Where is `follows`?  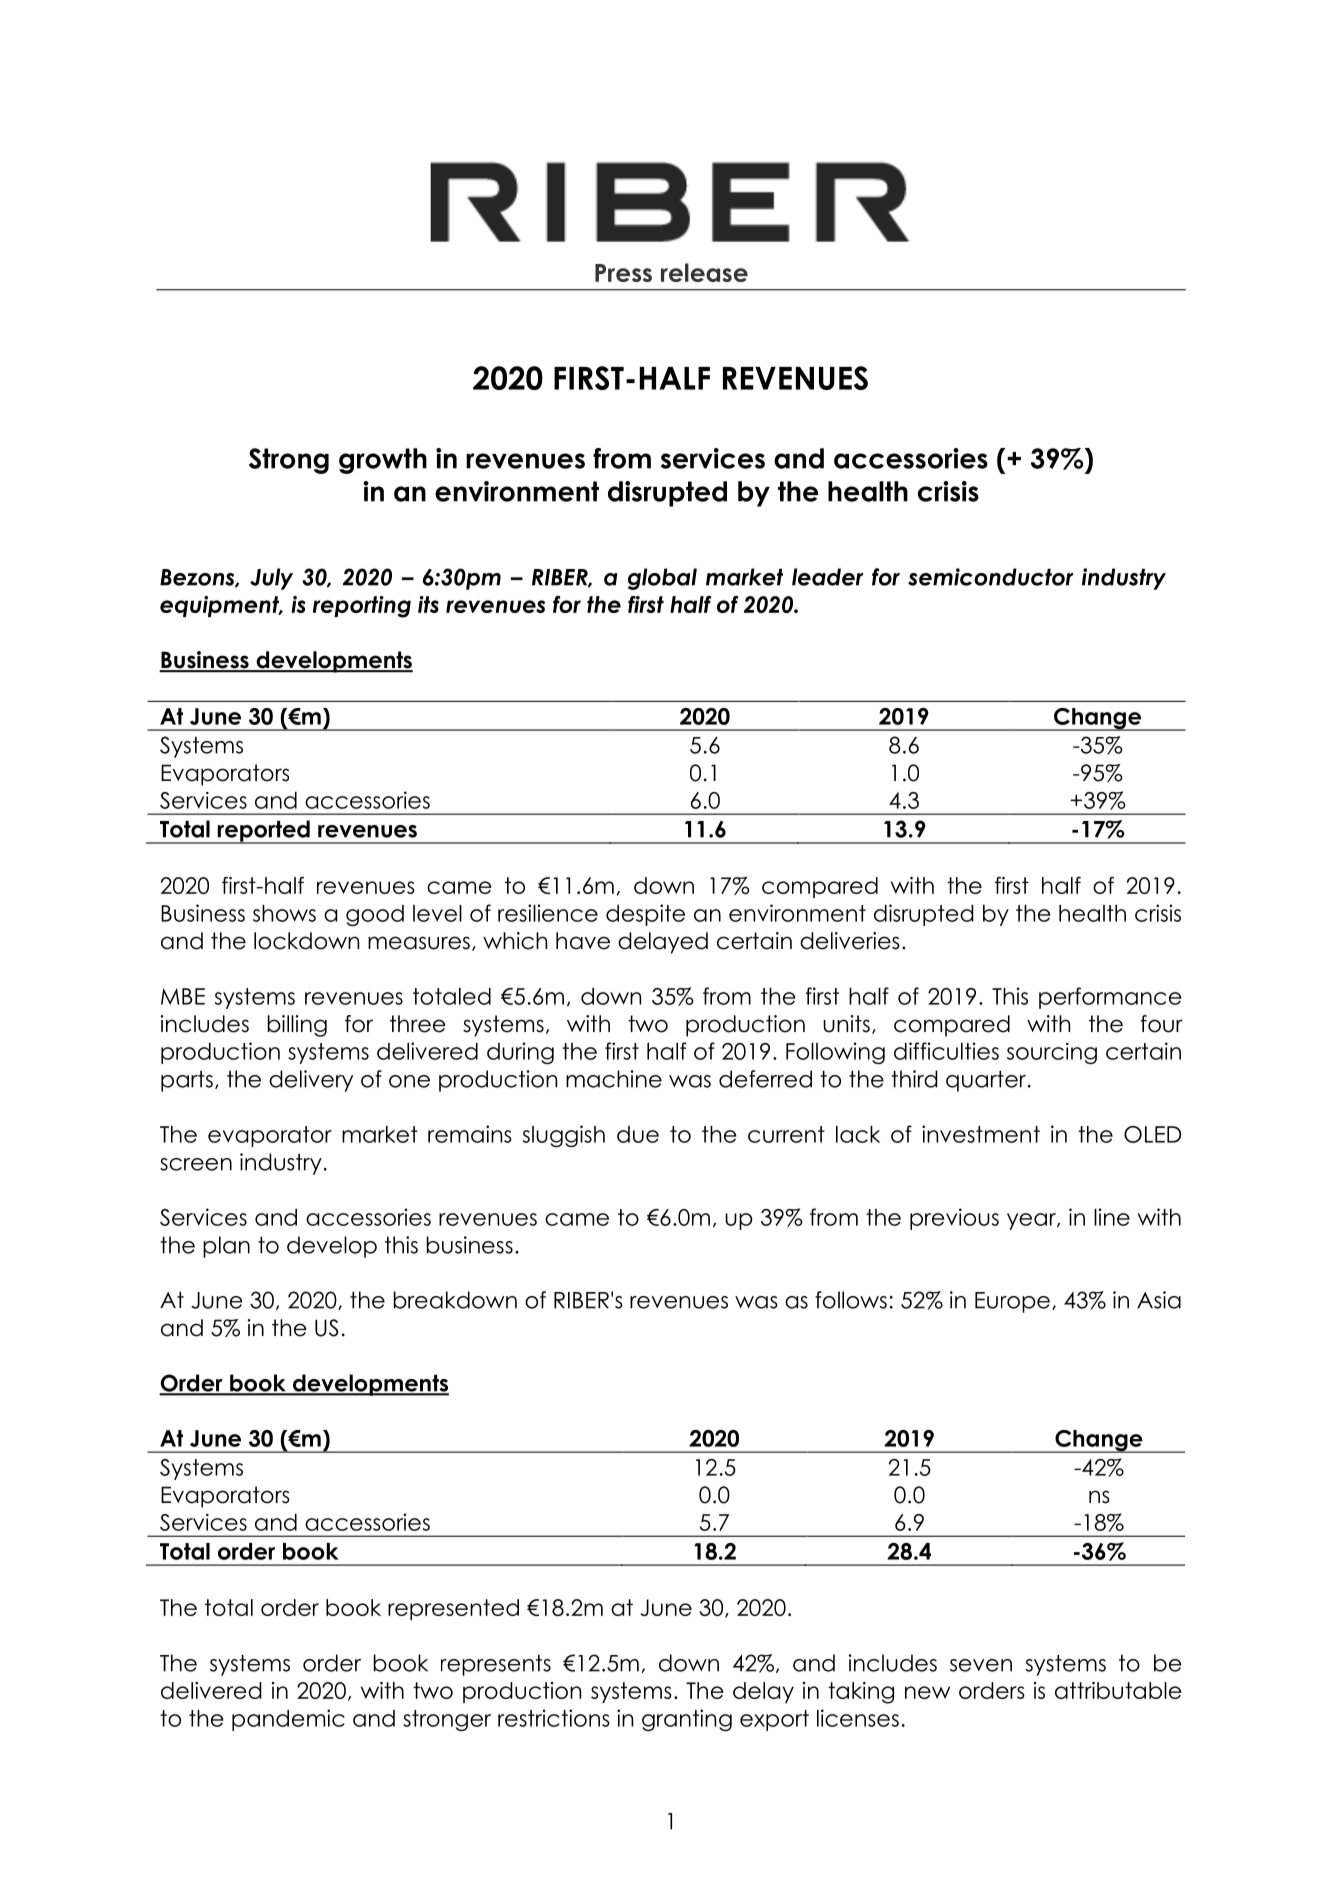 follows is located at coordinates (851, 1300).
